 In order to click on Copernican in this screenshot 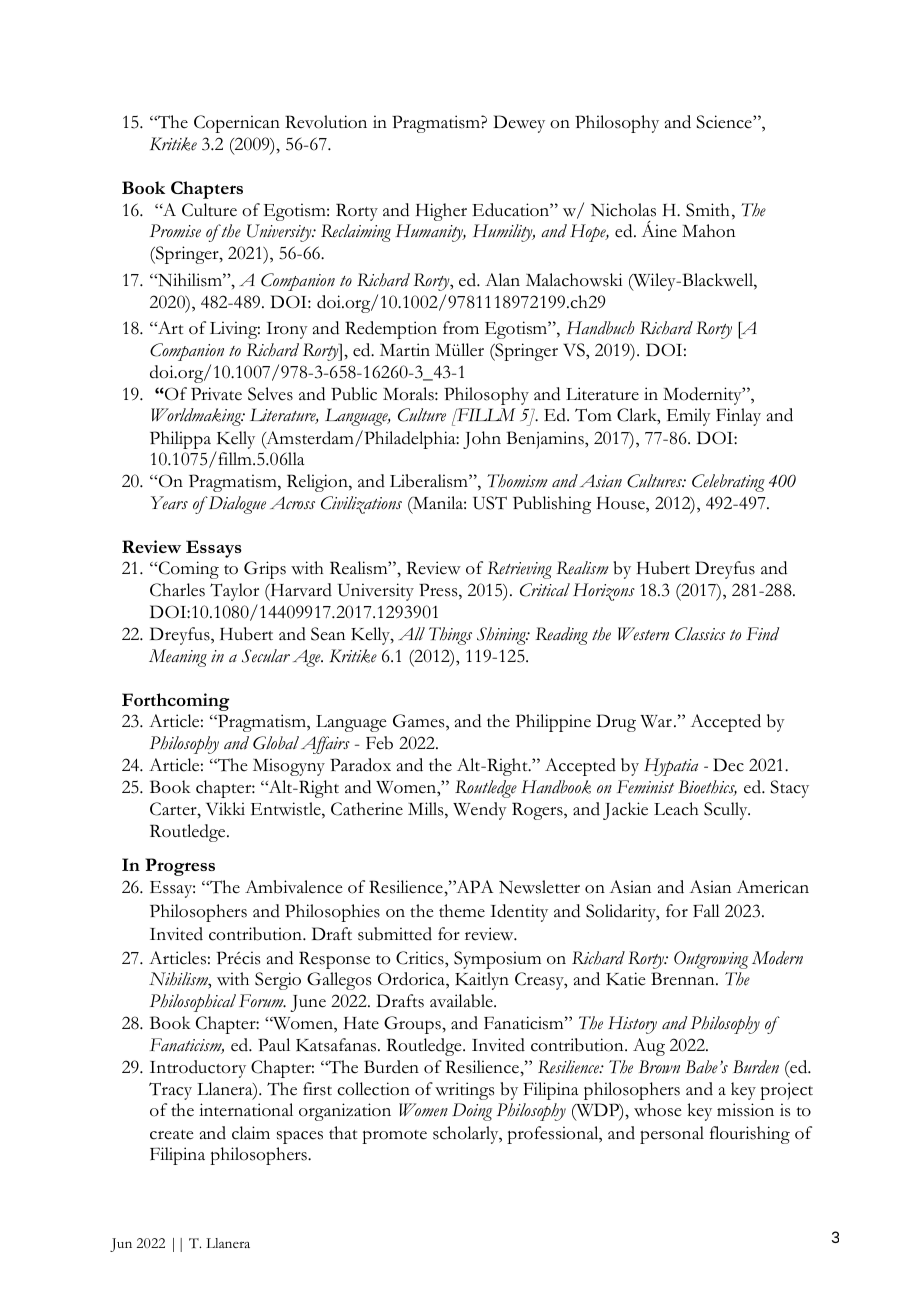, I will do `click(237, 124)`.
